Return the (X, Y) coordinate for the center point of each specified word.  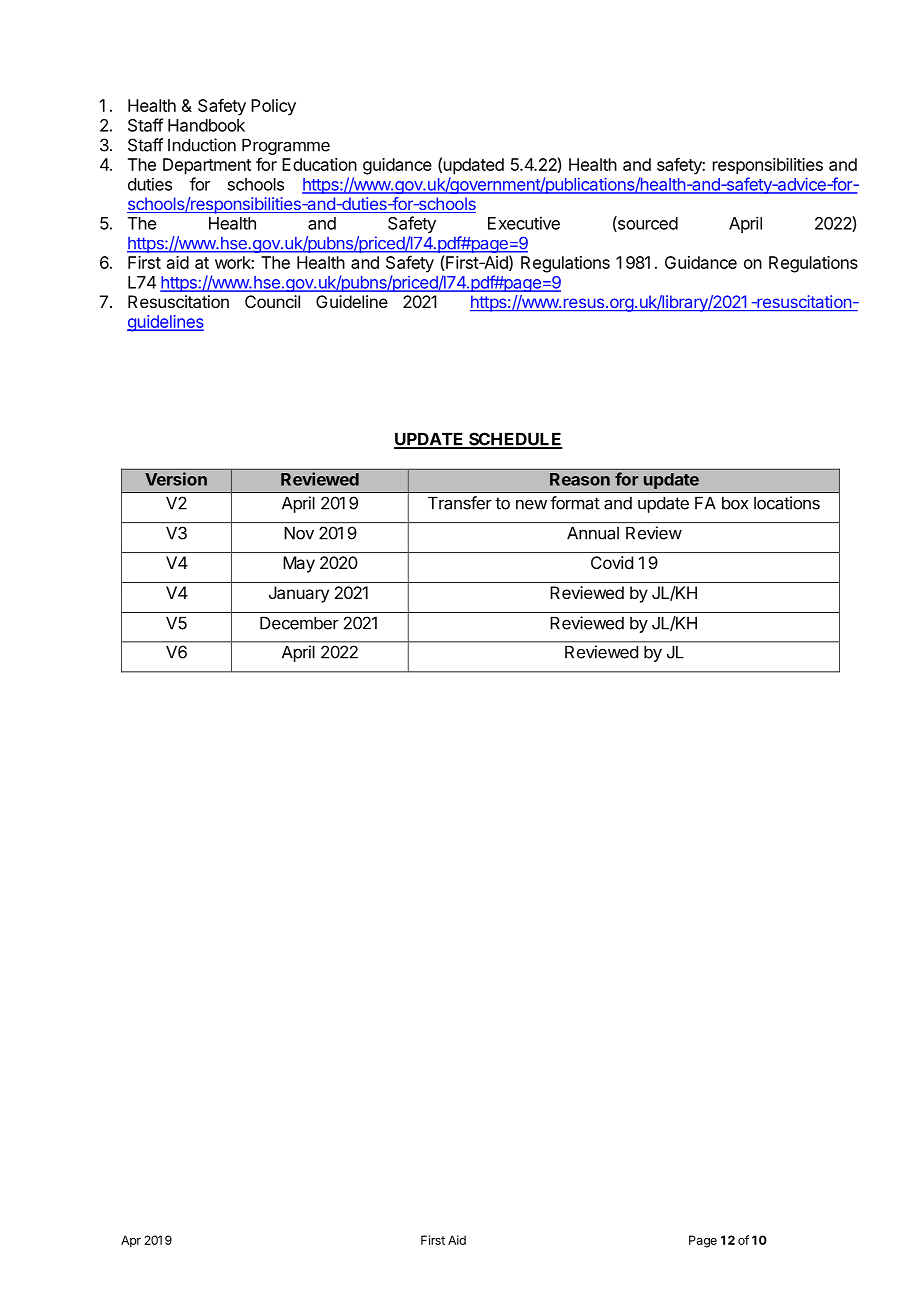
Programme (286, 146)
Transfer (460, 503)
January (299, 594)
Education (319, 164)
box (735, 503)
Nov (299, 533)
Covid (612, 562)
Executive (524, 223)
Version (176, 479)
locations (787, 503)
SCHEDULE (515, 440)
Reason (580, 479)
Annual (593, 533)
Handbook (206, 125)
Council (272, 301)
